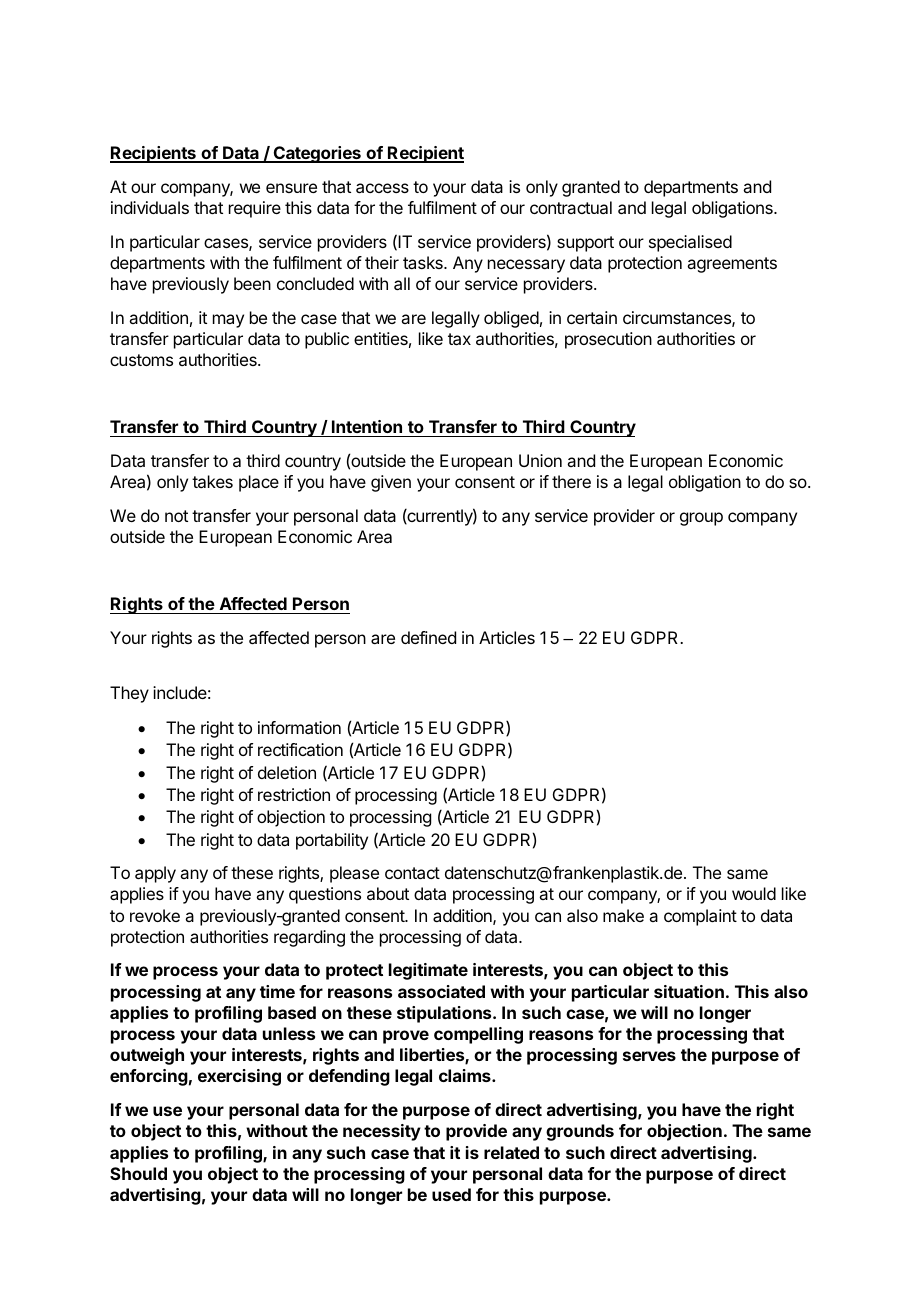  Describe the element at coordinates (382, 188) in the screenshot. I see `access` at that location.
